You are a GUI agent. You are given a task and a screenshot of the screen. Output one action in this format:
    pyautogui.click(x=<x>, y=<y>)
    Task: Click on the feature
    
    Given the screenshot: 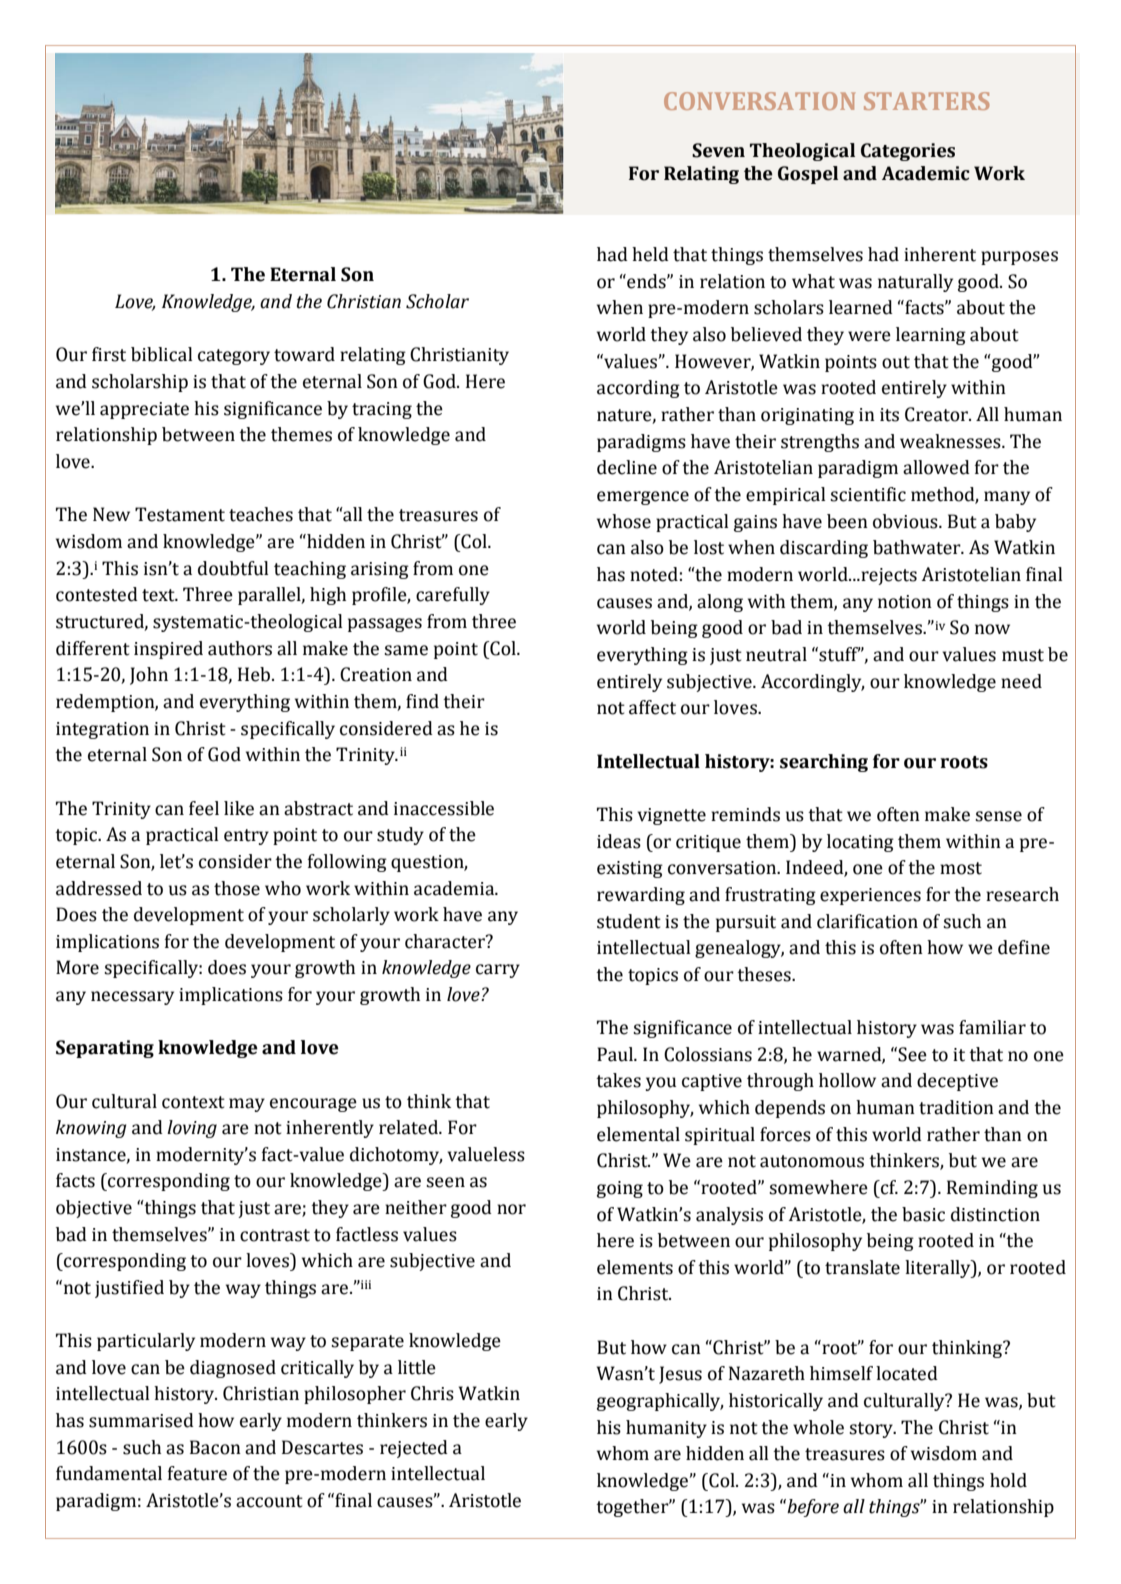 What is the action you would take?
    pyautogui.click(x=197, y=1473)
